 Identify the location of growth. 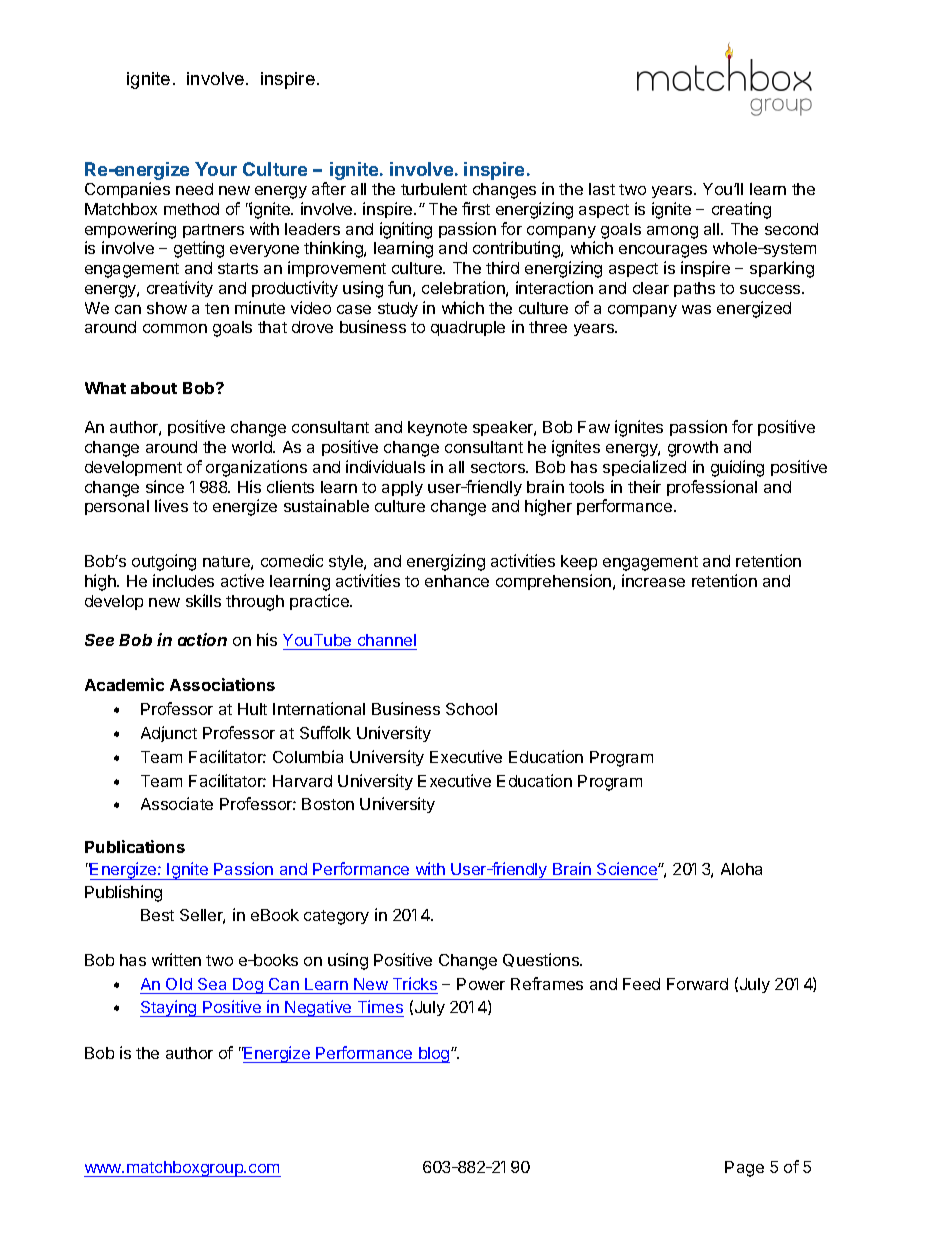
(693, 449).
